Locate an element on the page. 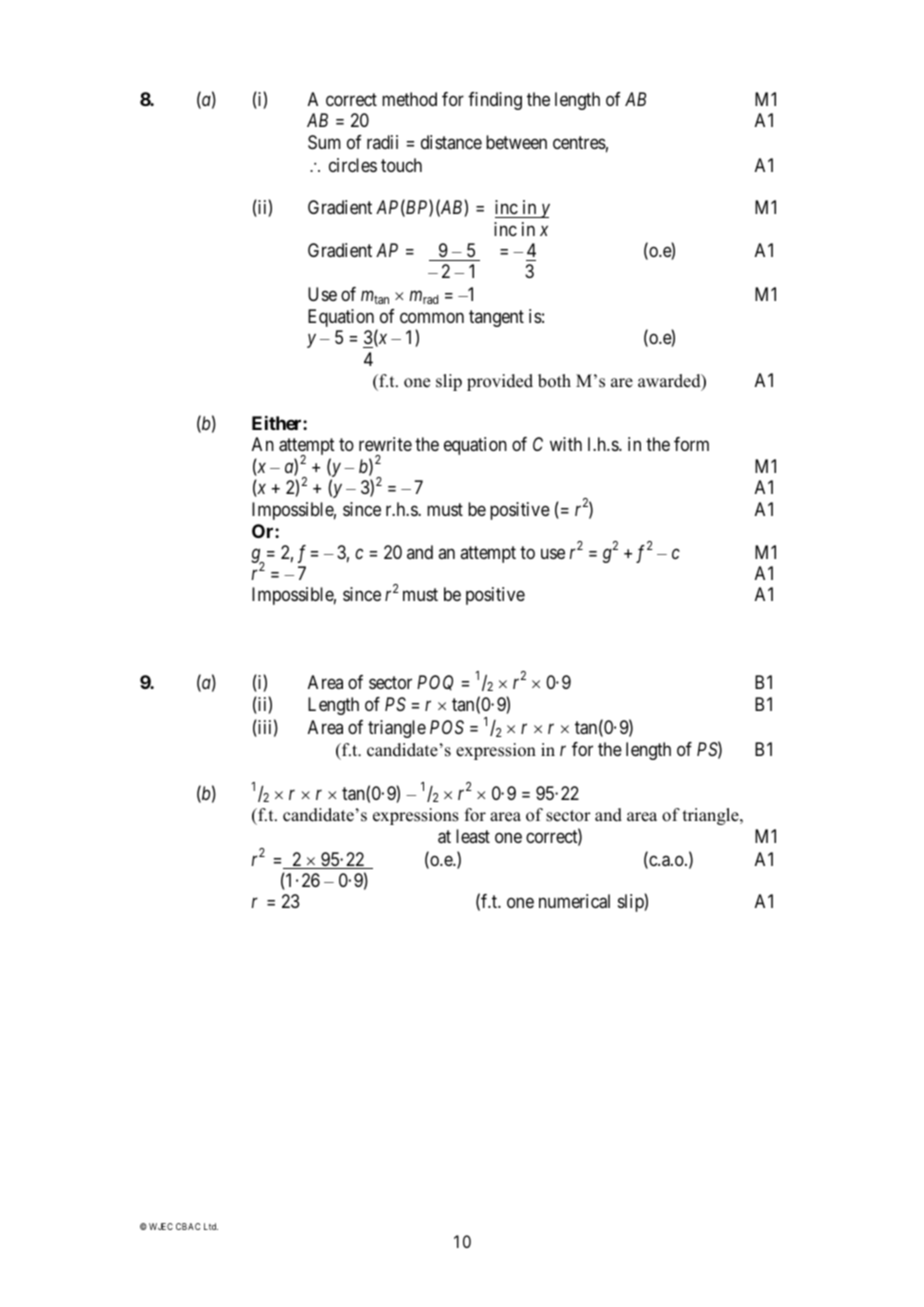 This document has width=924, height=1307. Sum is located at coordinates (324, 142).
